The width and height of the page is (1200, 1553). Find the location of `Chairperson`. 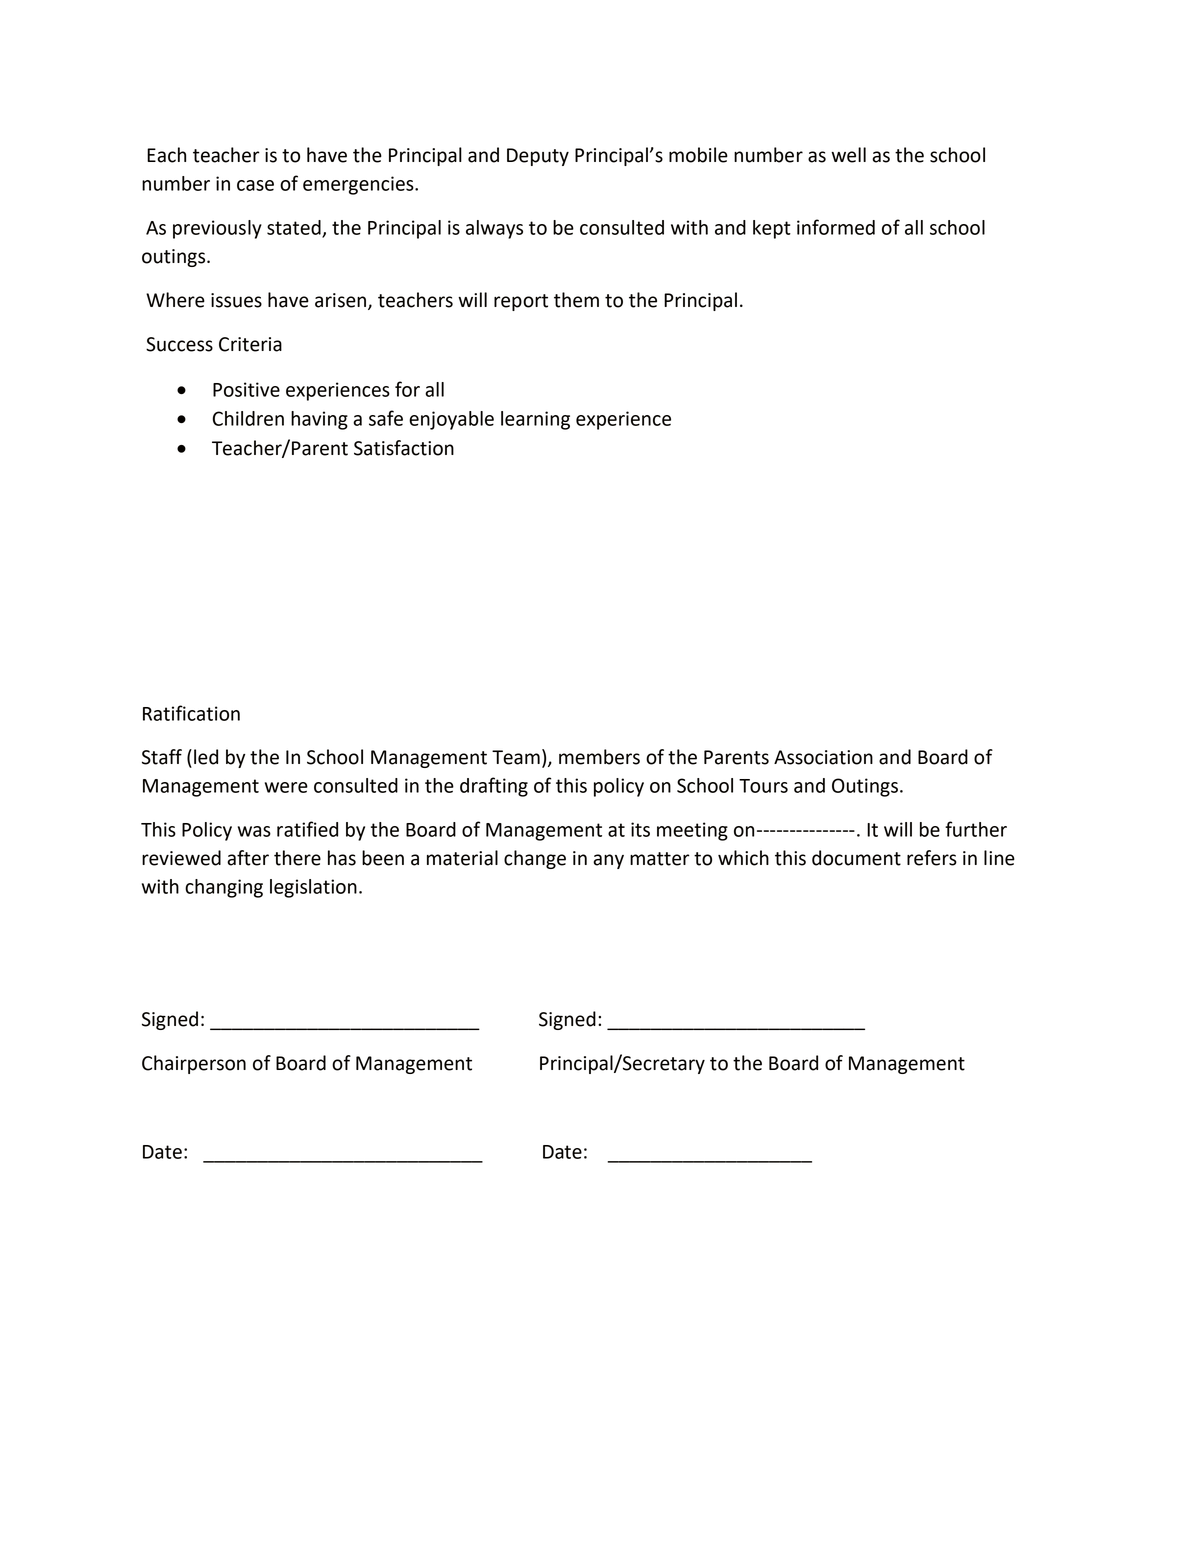

Chairperson is located at coordinates (194, 1064).
